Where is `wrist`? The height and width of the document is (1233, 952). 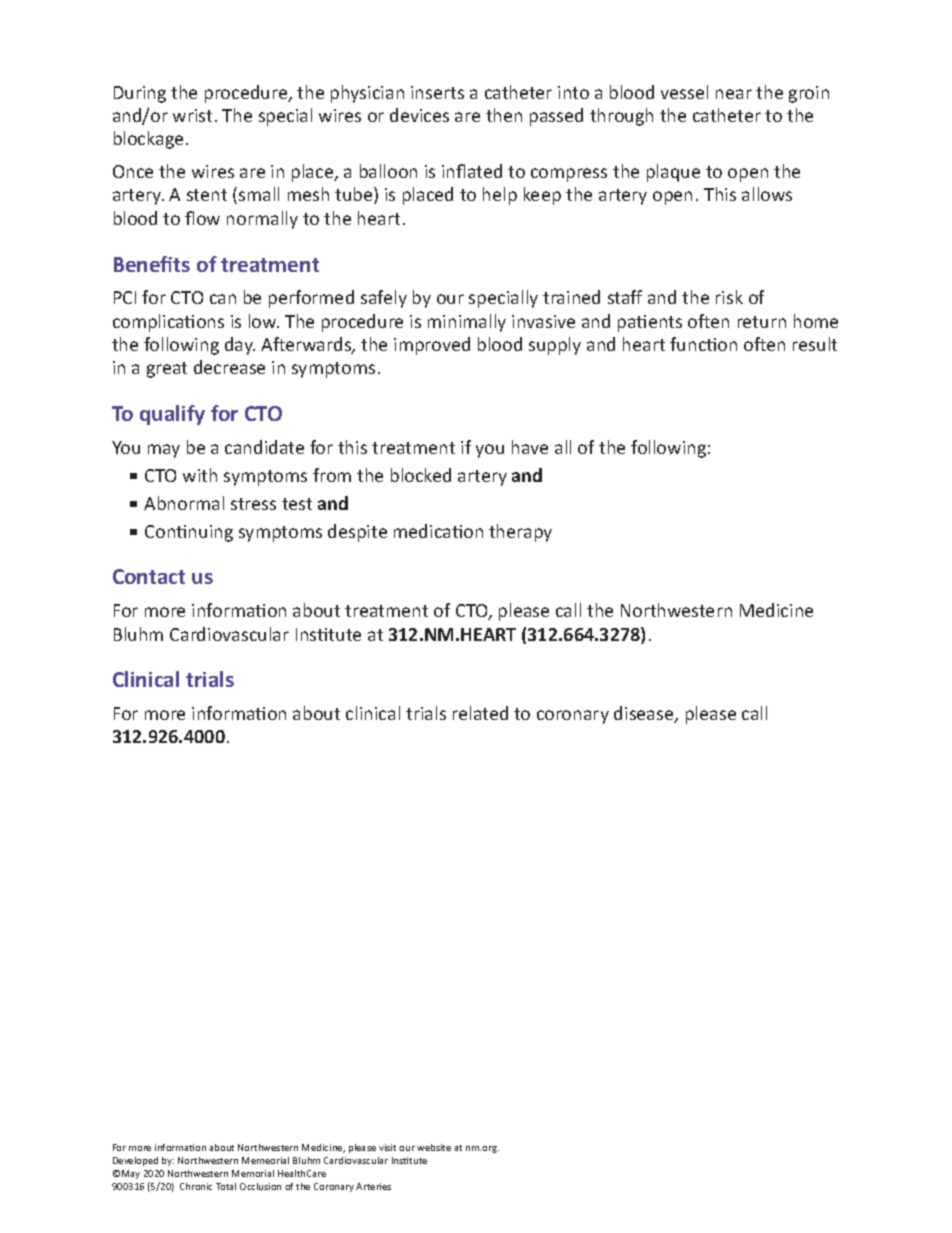
wrist is located at coordinates (192, 115).
